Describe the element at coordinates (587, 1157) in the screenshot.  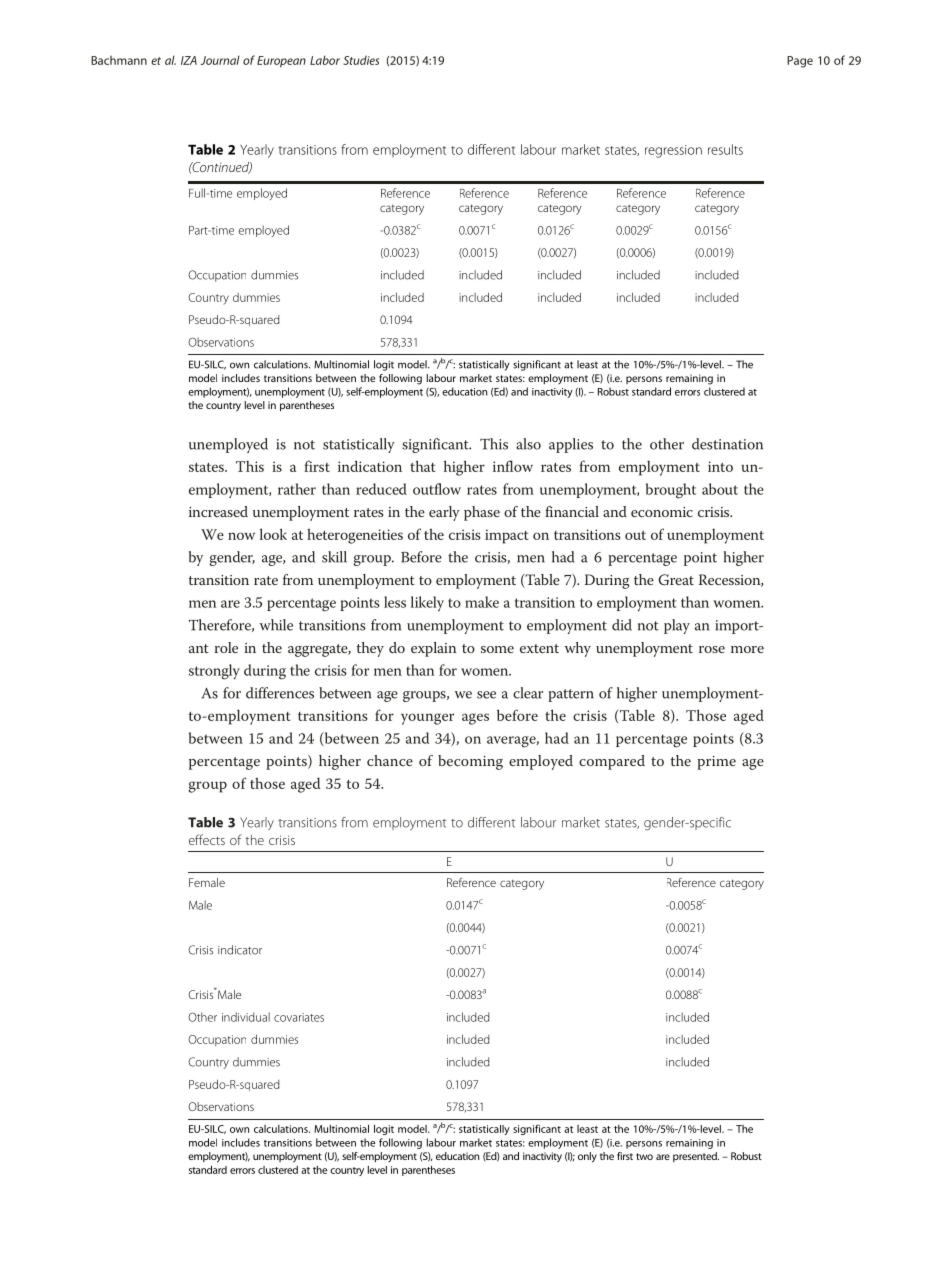
I see `only` at that location.
